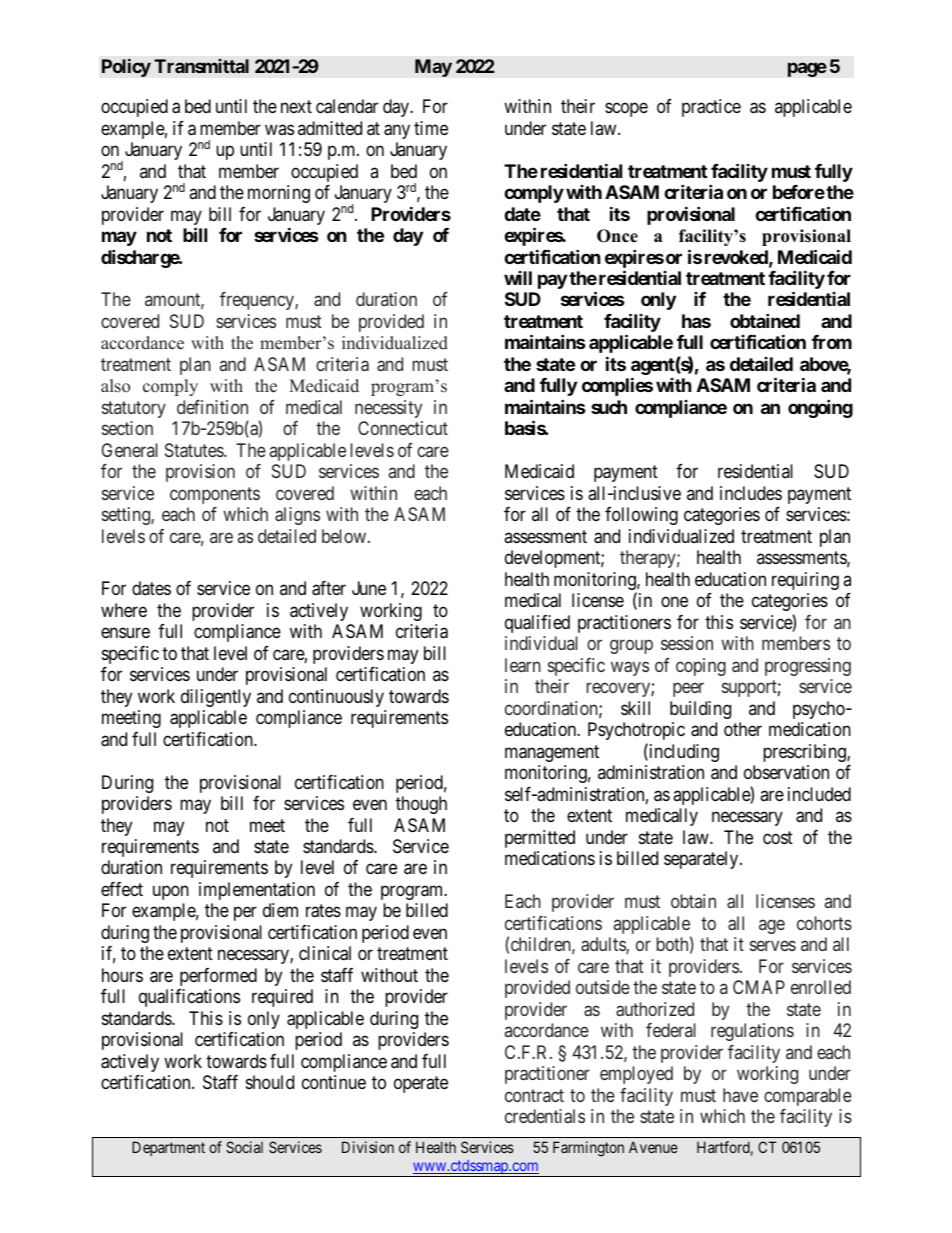  What do you see at coordinates (216, 698) in the document?
I see `diligently` at bounding box center [216, 698].
